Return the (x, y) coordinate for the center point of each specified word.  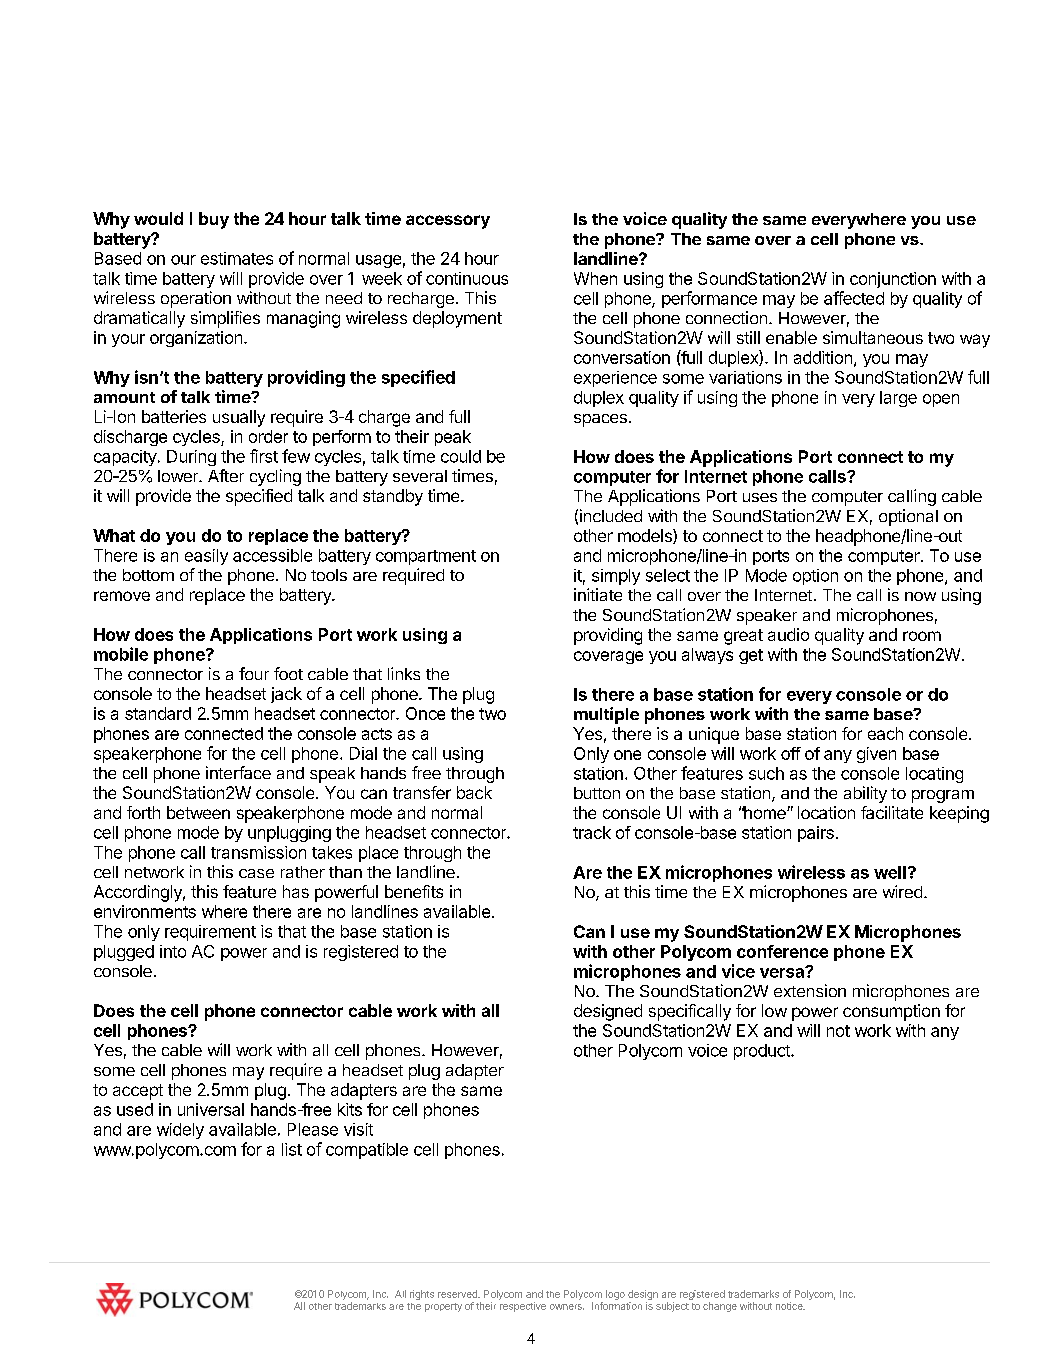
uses (760, 497)
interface (238, 772)
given (876, 755)
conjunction (893, 280)
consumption (891, 1012)
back (474, 792)
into (173, 951)
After (226, 475)
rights (422, 1295)
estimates (237, 258)
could (461, 456)
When (595, 278)
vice (738, 971)
